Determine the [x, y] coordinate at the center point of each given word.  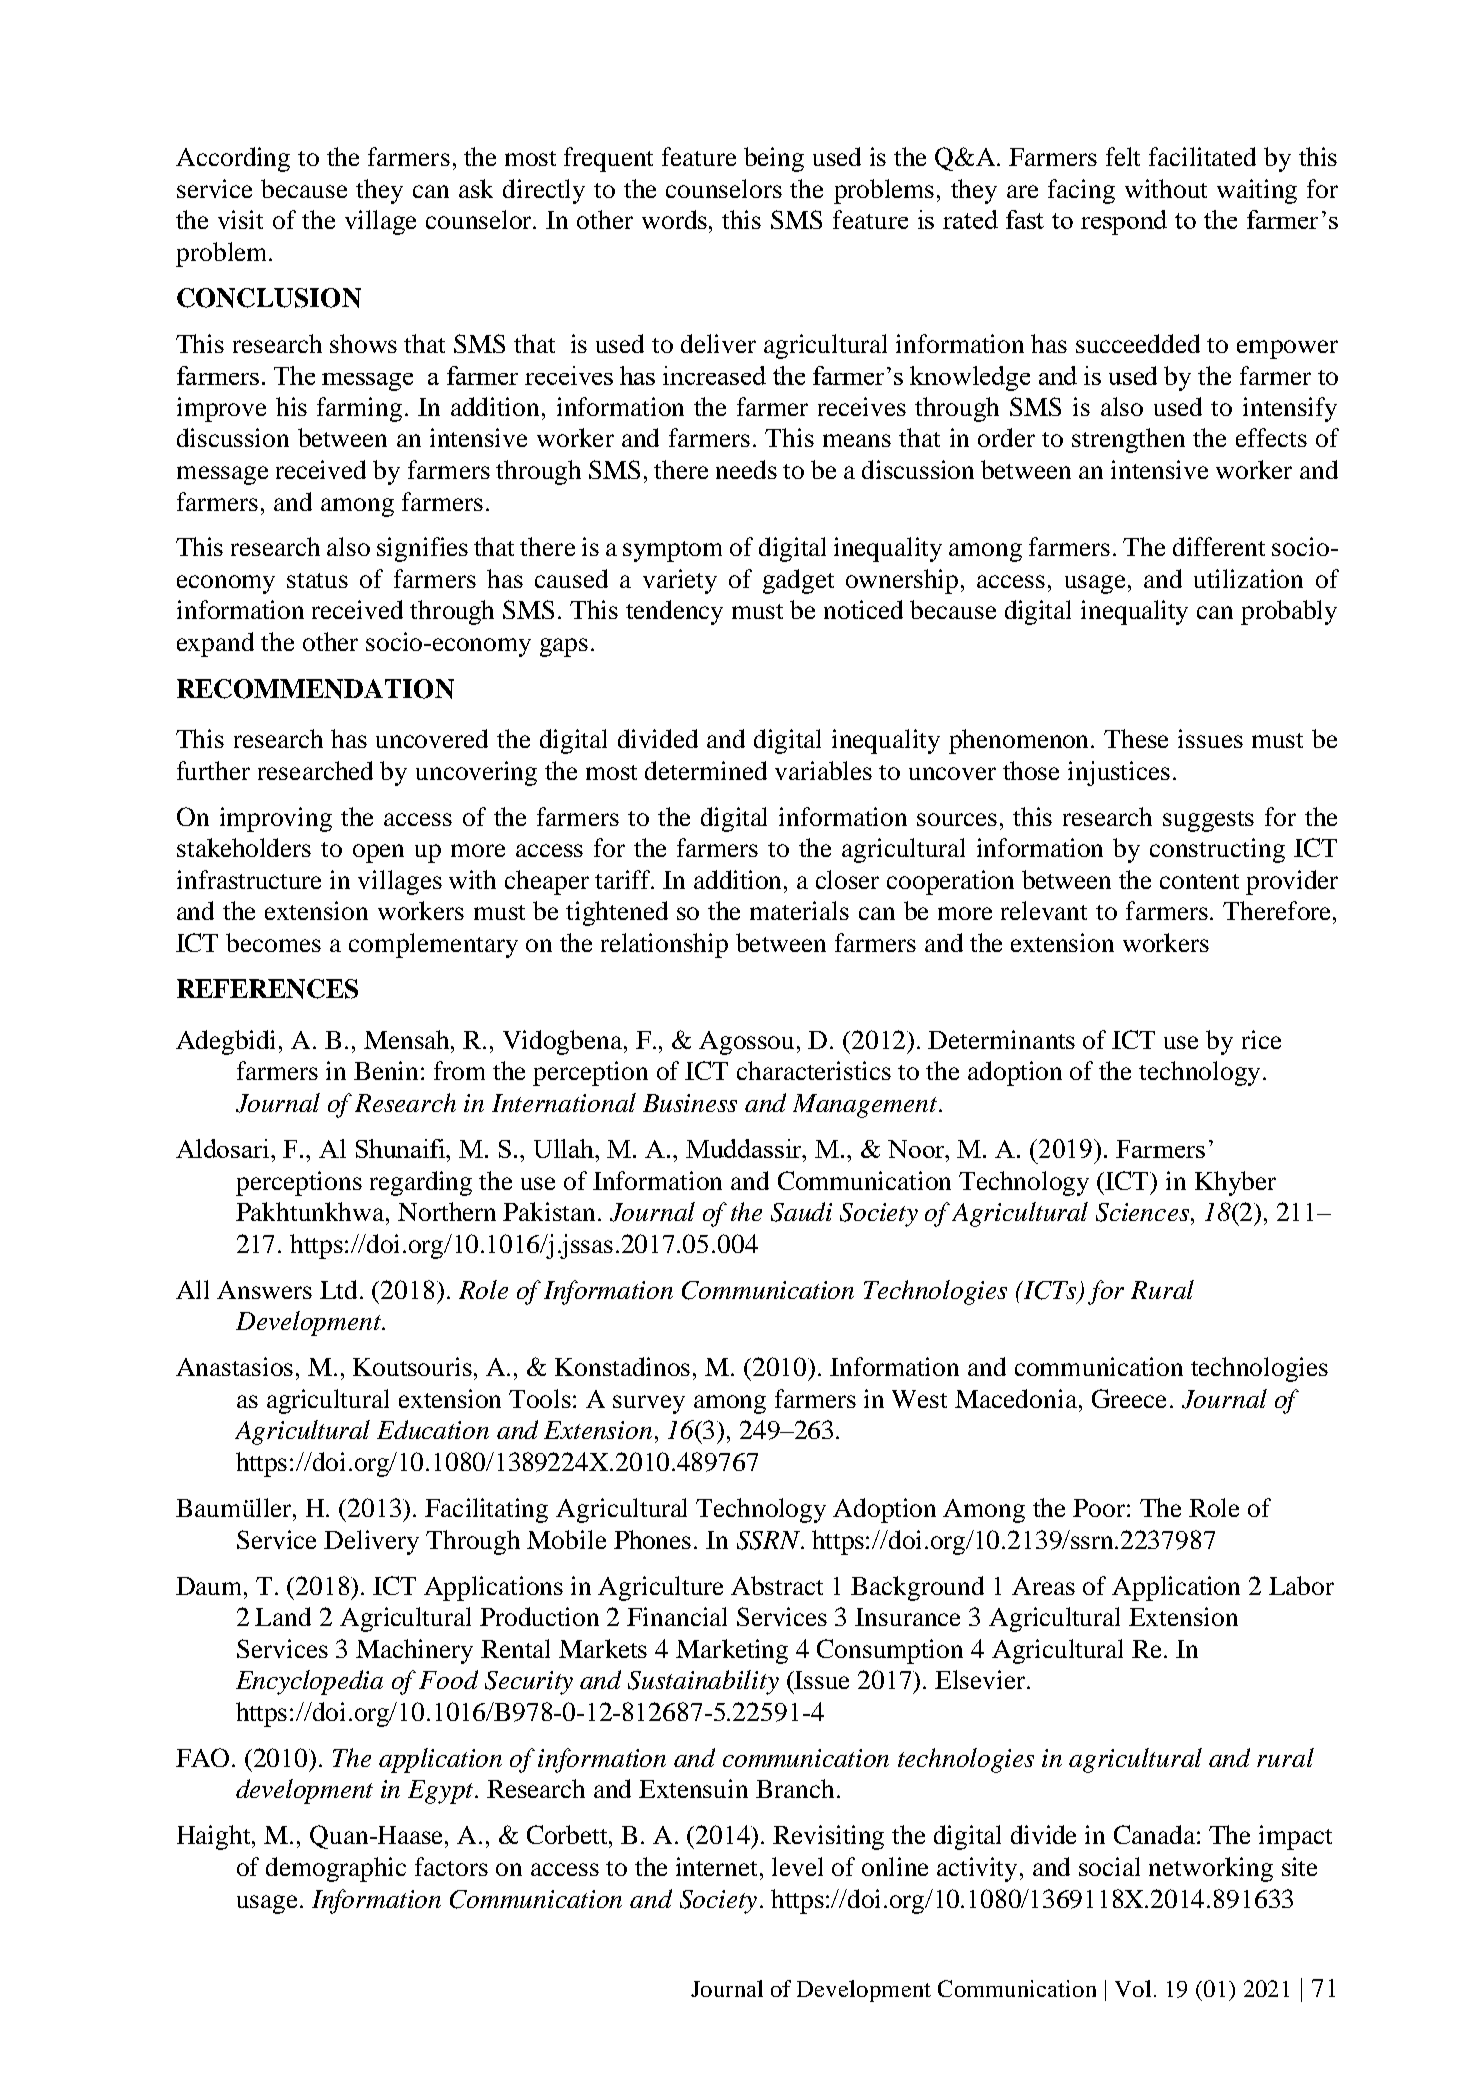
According [233, 159]
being [774, 159]
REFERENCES [267, 989]
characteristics [814, 1070]
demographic [336, 1869]
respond [1124, 222]
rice [1261, 1039]
